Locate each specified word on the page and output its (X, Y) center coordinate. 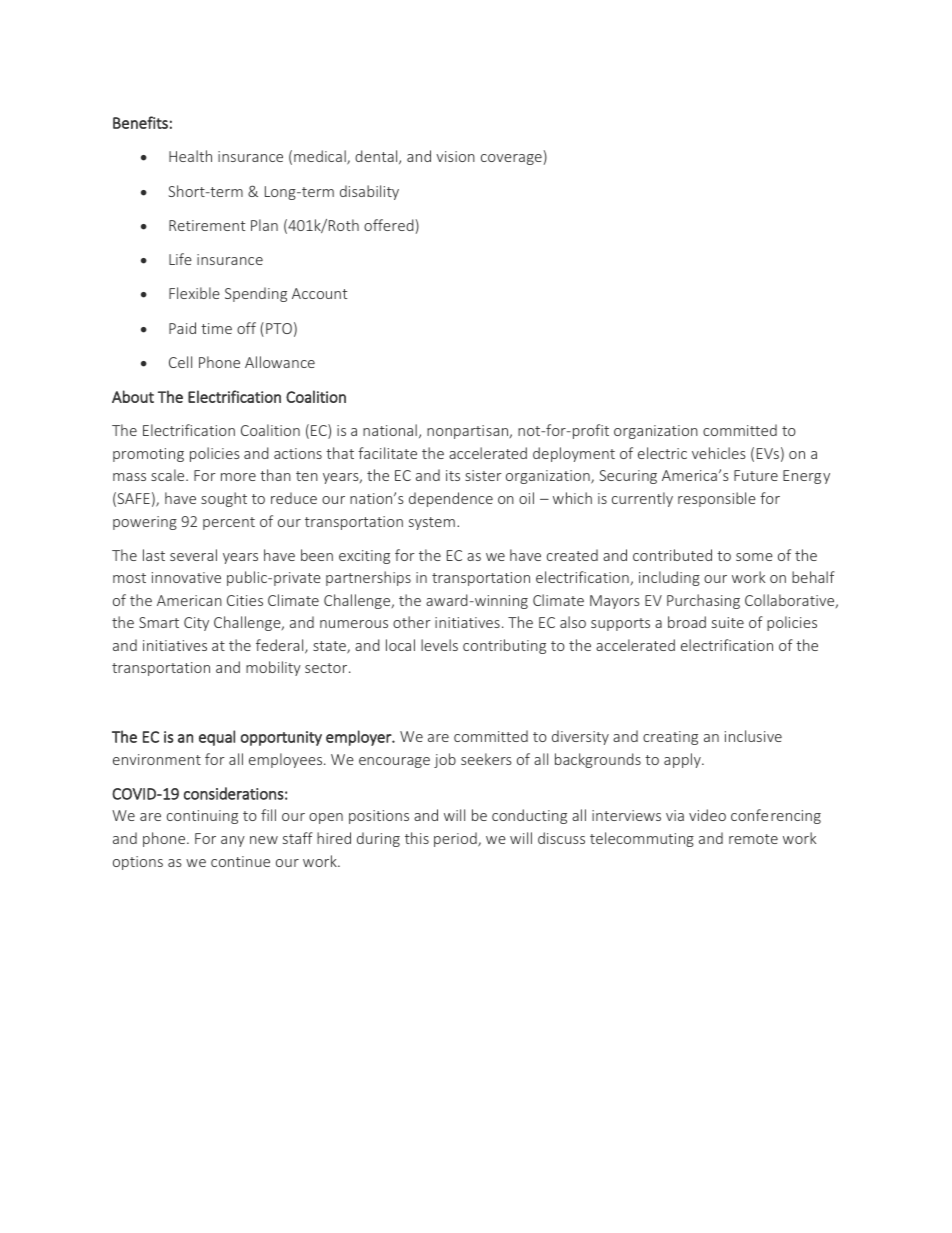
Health (190, 156)
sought (224, 499)
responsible (717, 499)
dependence (451, 499)
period (456, 839)
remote (753, 839)
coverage (511, 159)
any (233, 841)
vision (455, 156)
